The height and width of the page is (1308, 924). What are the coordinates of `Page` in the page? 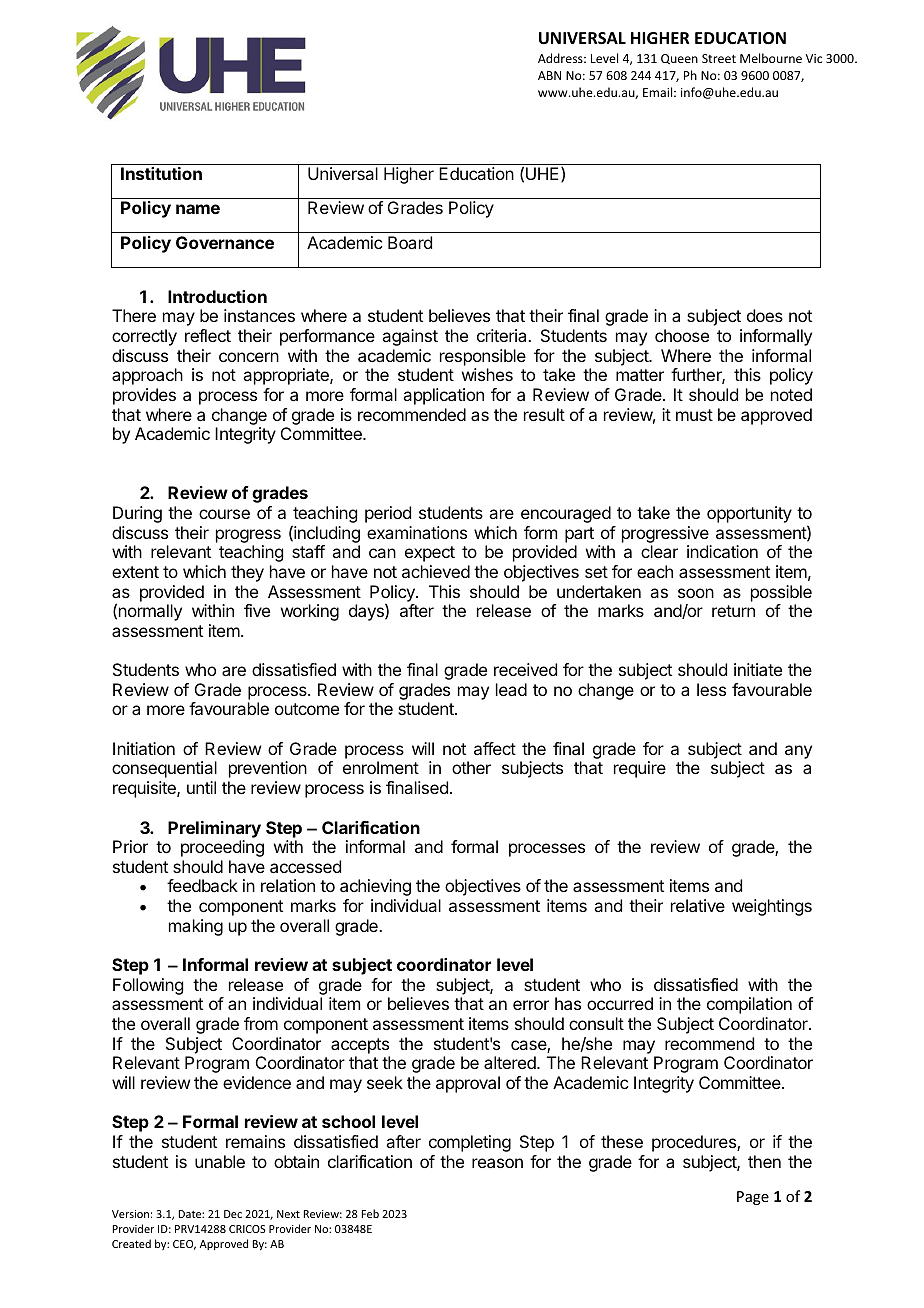 It's located at (753, 1198).
